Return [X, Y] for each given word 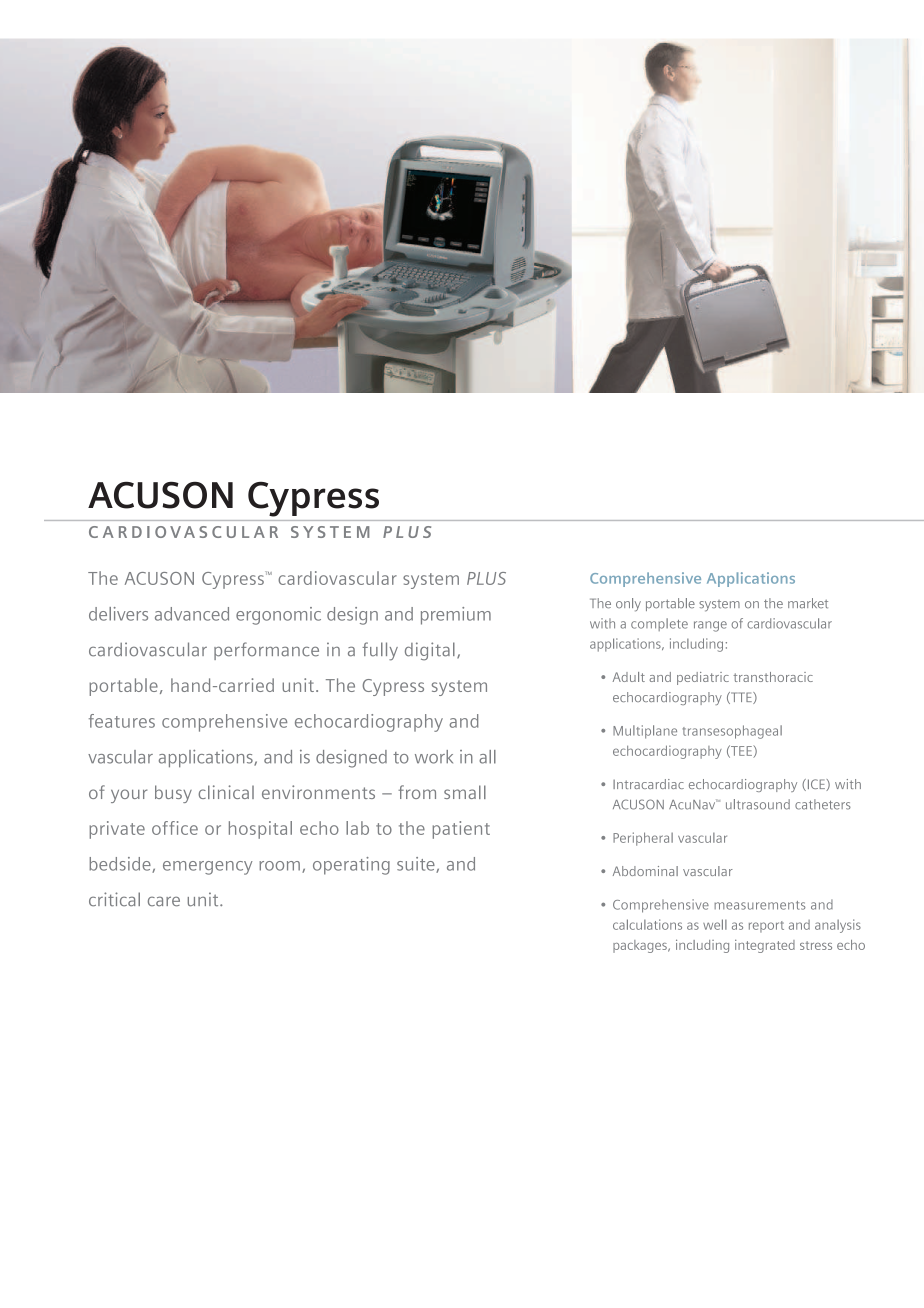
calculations [647, 924]
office [175, 828]
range [710, 626]
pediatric [703, 678]
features [122, 721]
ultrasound [758, 804]
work [434, 757]
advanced [192, 614]
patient [461, 830]
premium [456, 616]
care [164, 901]
